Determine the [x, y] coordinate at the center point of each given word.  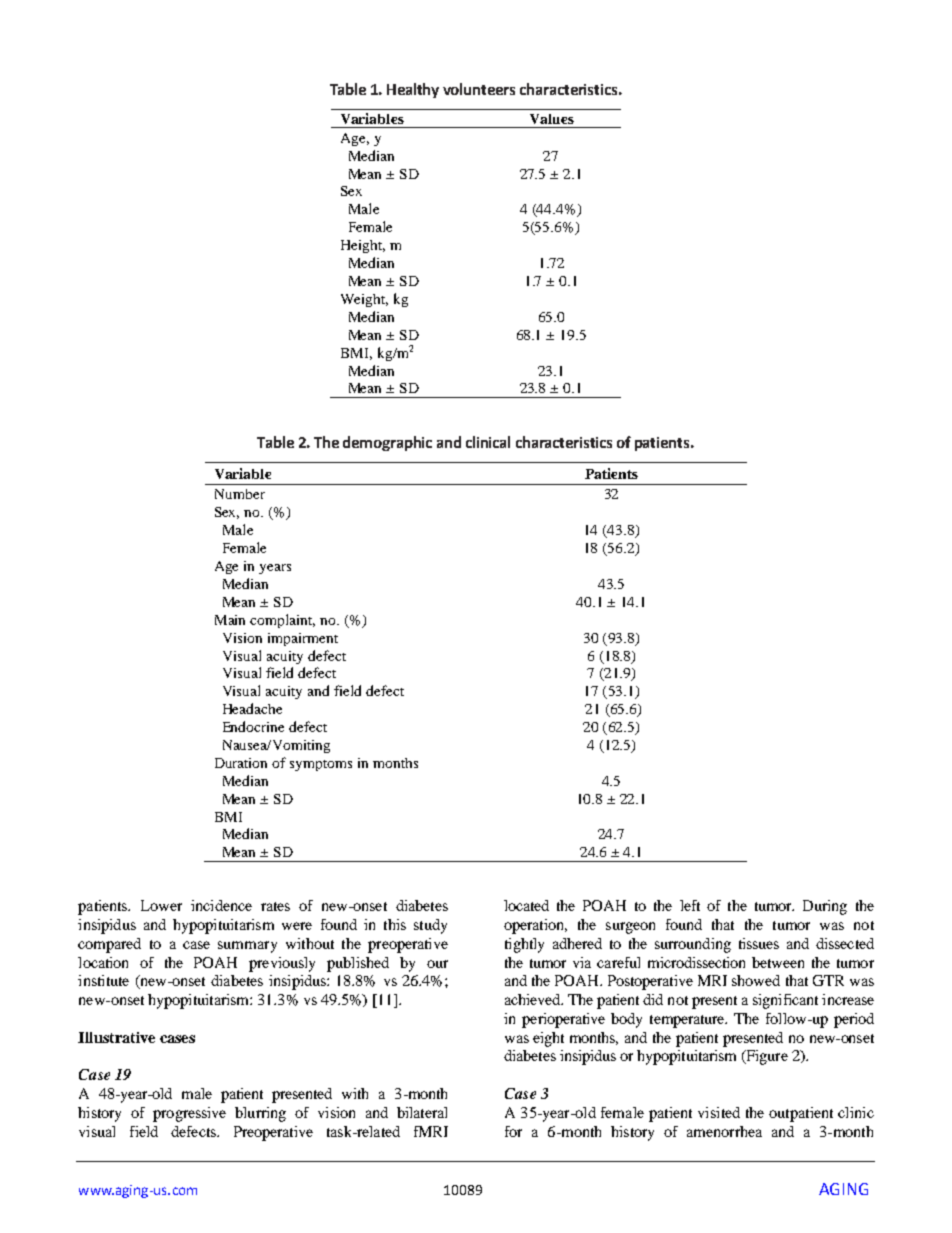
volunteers [479, 89]
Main [230, 620]
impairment [303, 639]
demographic [387, 443]
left [690, 905]
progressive [189, 1114]
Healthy [413, 90]
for [513, 1131]
